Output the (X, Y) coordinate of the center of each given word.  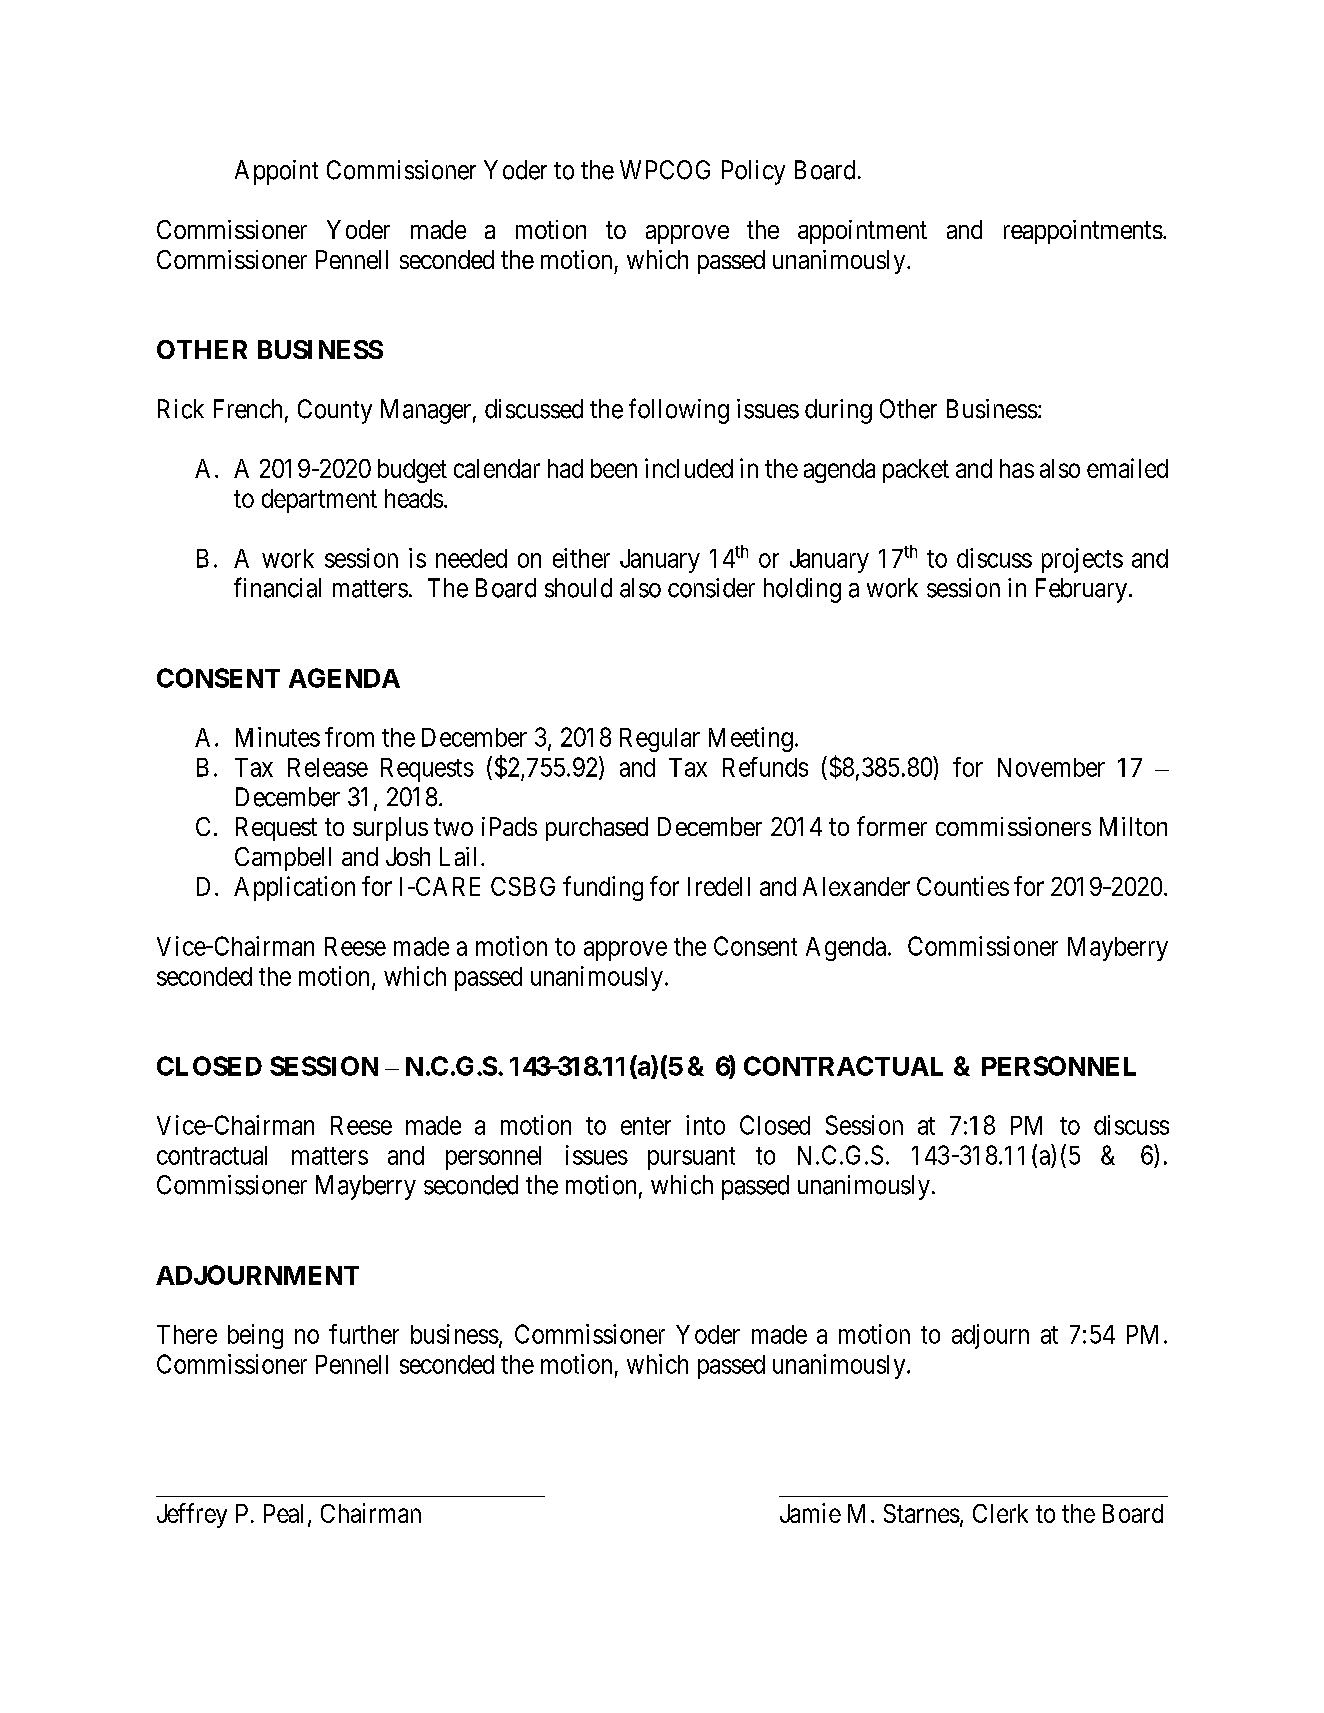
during (838, 411)
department (319, 501)
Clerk (1000, 1513)
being (255, 1336)
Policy (753, 172)
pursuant (691, 1158)
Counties (963, 886)
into (705, 1125)
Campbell (283, 859)
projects (1082, 560)
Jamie (810, 1513)
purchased (597, 829)
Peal (283, 1513)
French (248, 409)
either (581, 558)
